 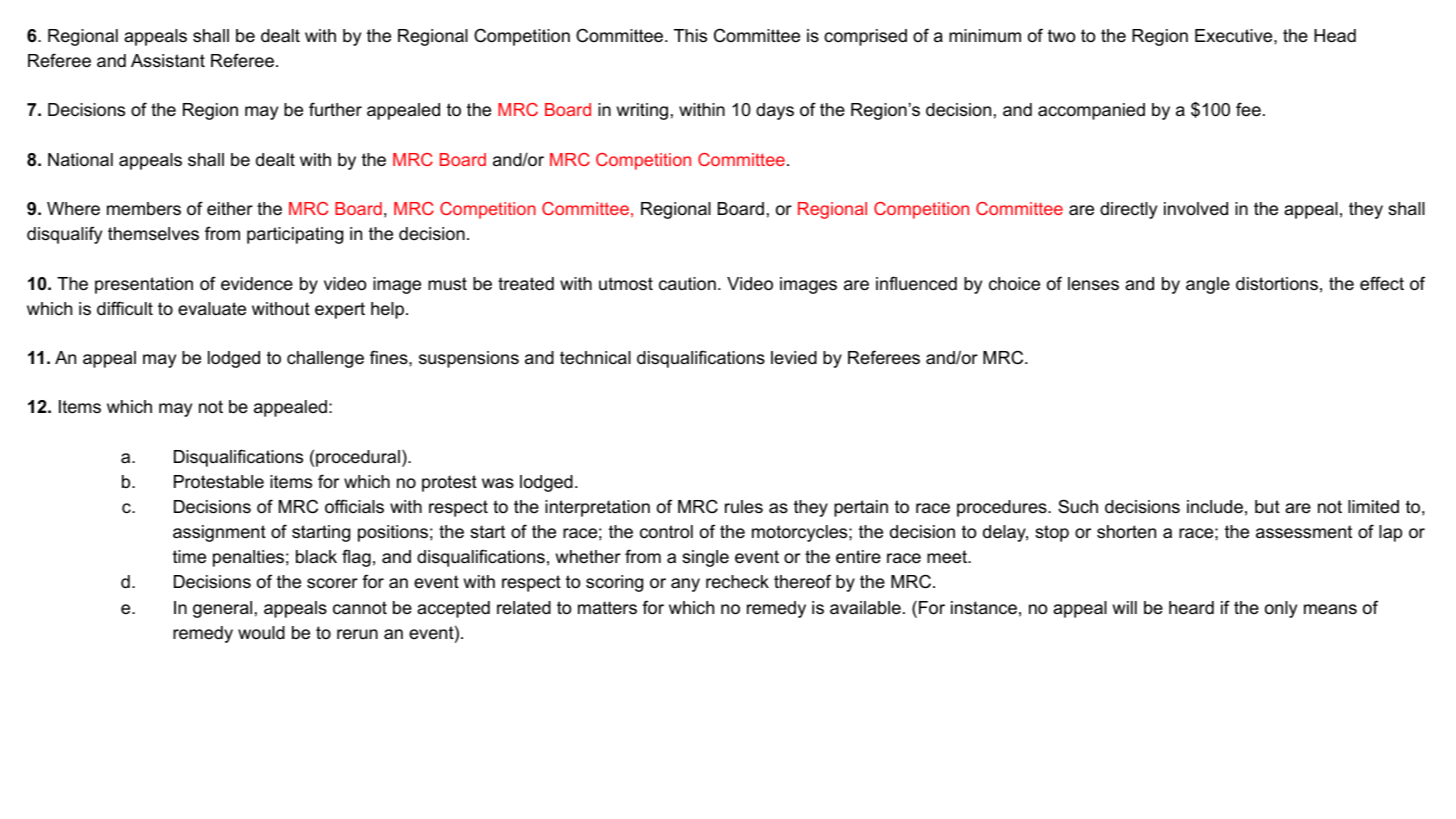 What do you see at coordinates (1191, 608) in the page?
I see `heard` at bounding box center [1191, 608].
